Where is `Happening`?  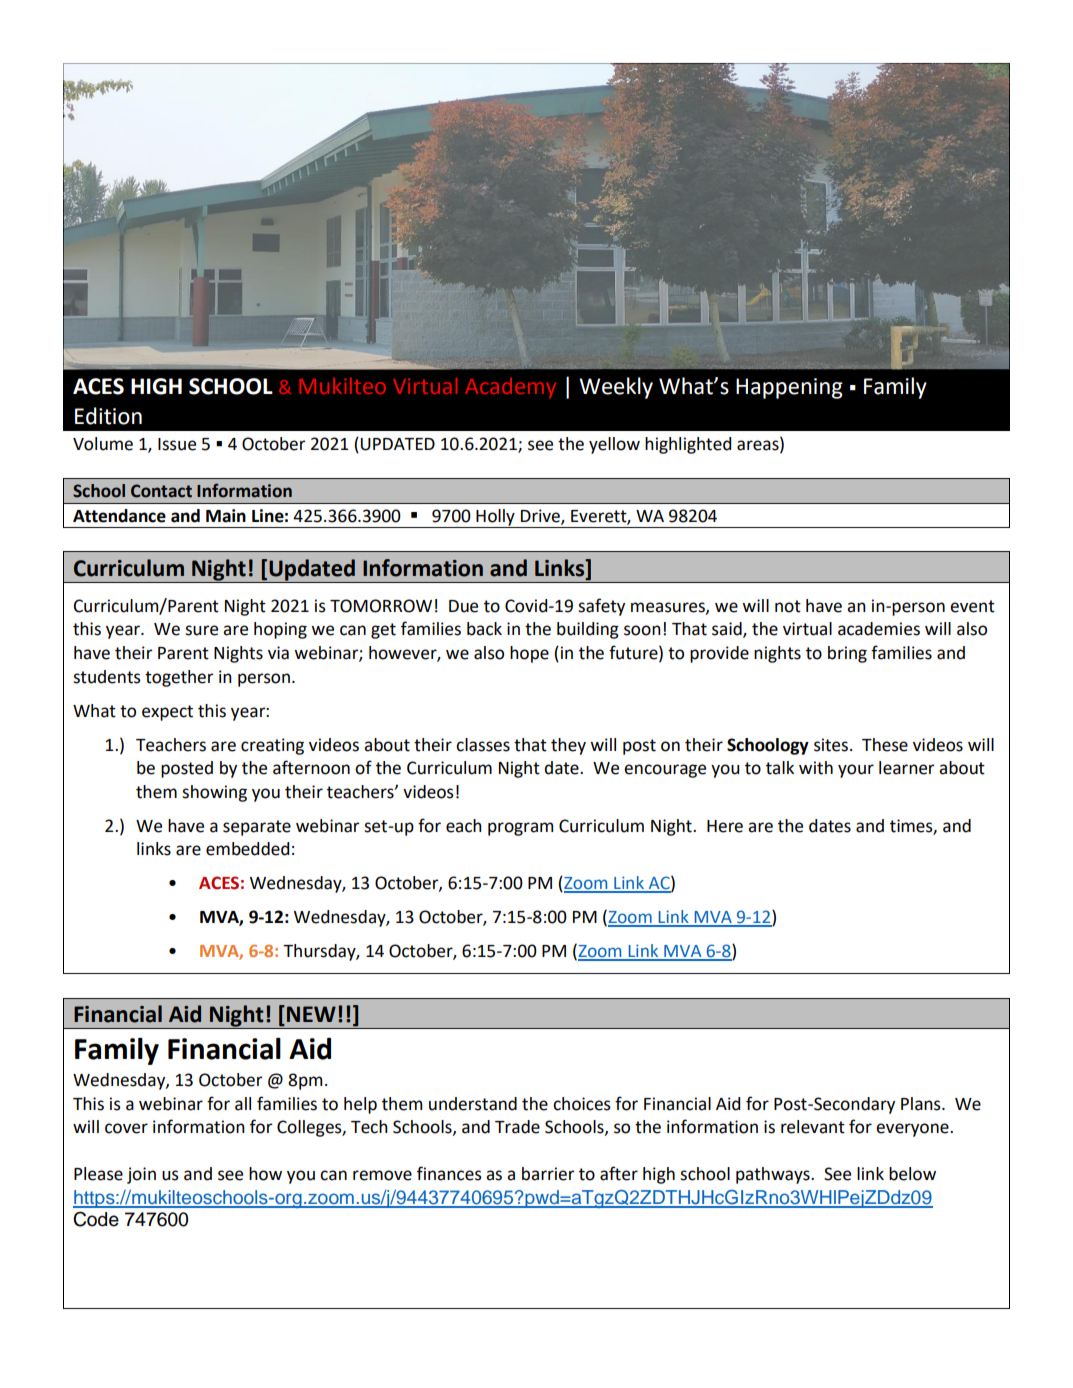
Happening is located at coordinates (789, 388).
